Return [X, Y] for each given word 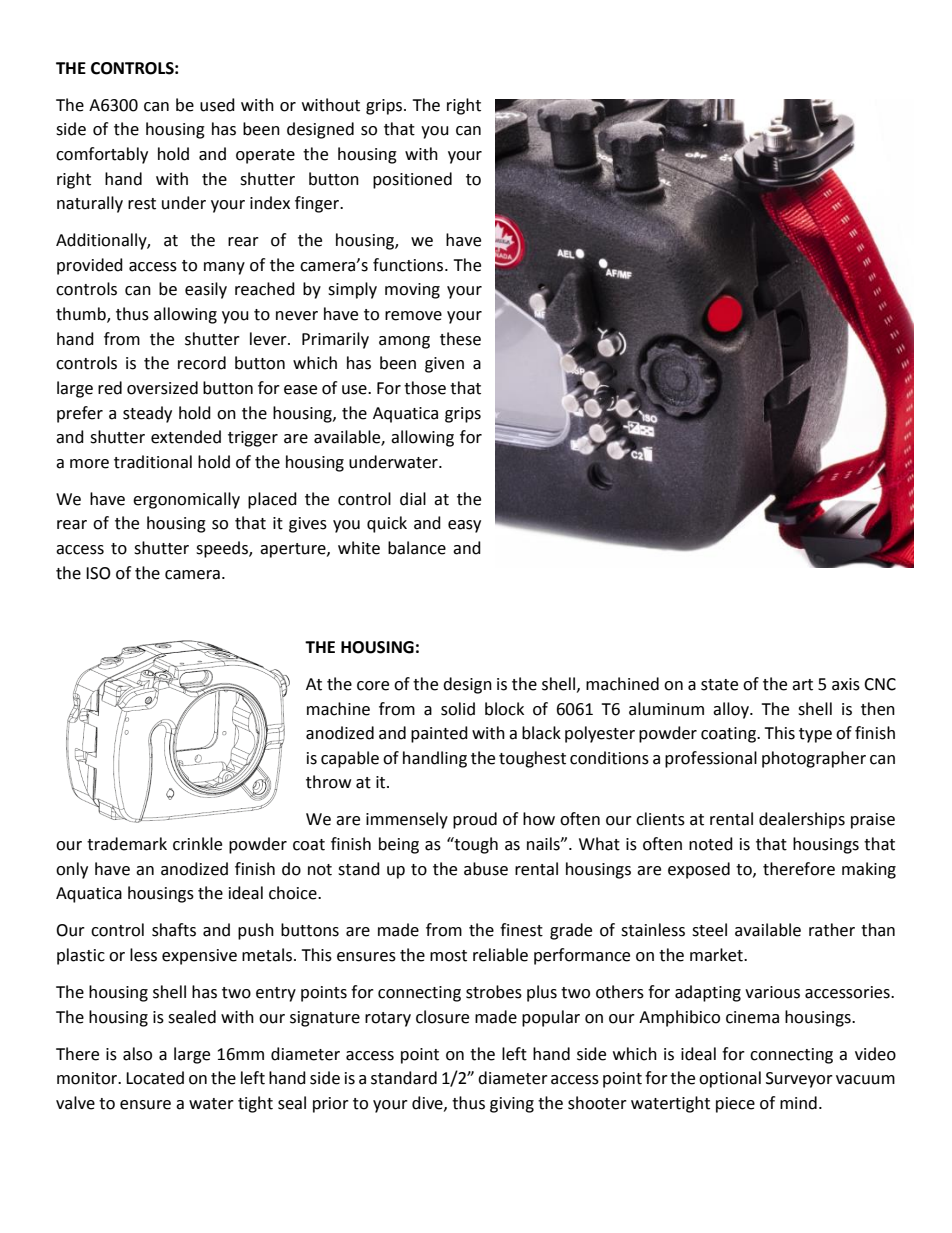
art [802, 685]
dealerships [802, 820]
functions [408, 265]
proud [475, 820]
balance [417, 548]
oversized [162, 388]
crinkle [197, 844]
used [217, 105]
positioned [412, 180]
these [460, 339]
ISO [98, 573]
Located [155, 1078]
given [444, 365]
